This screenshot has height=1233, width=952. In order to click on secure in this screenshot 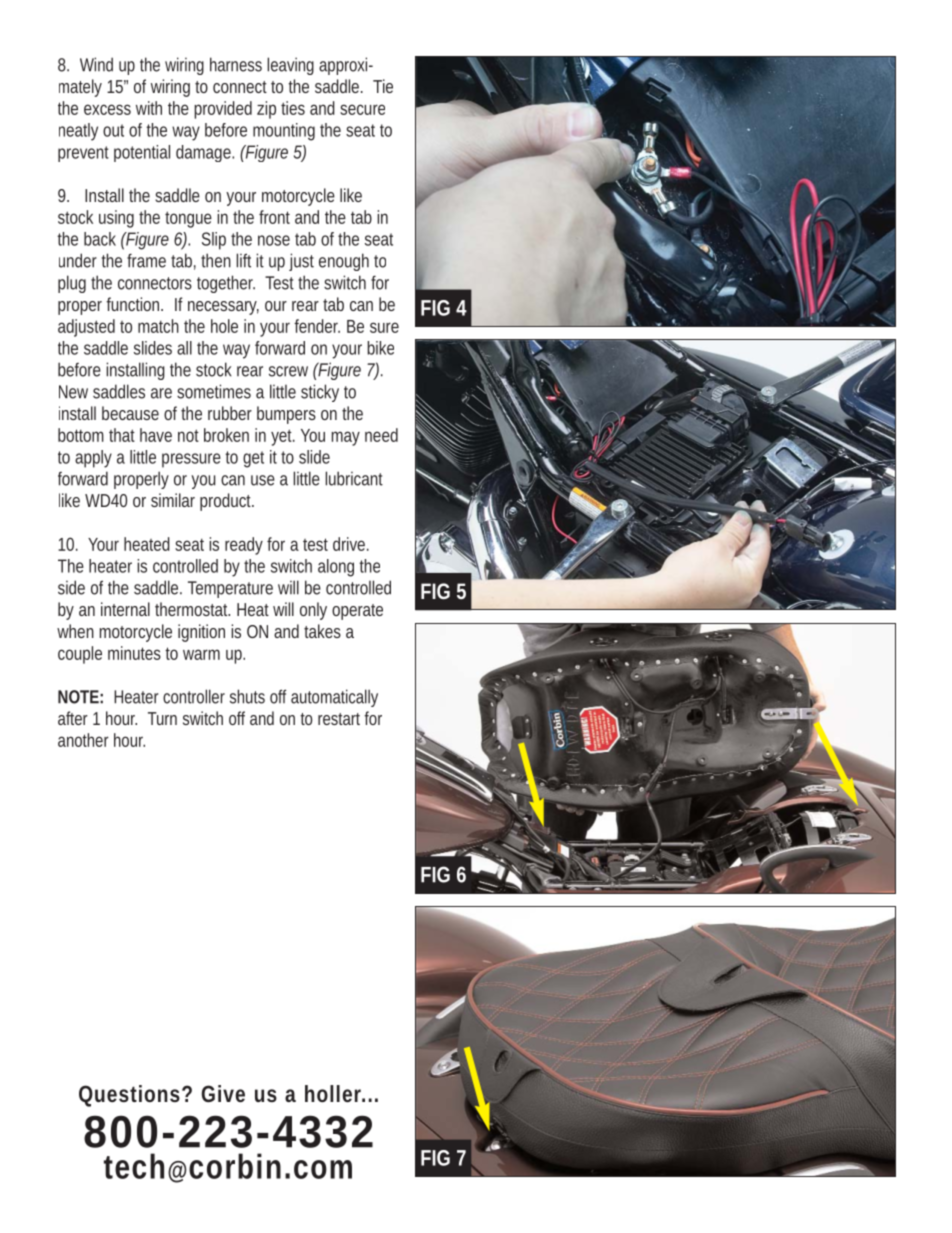, I will do `click(362, 109)`.
